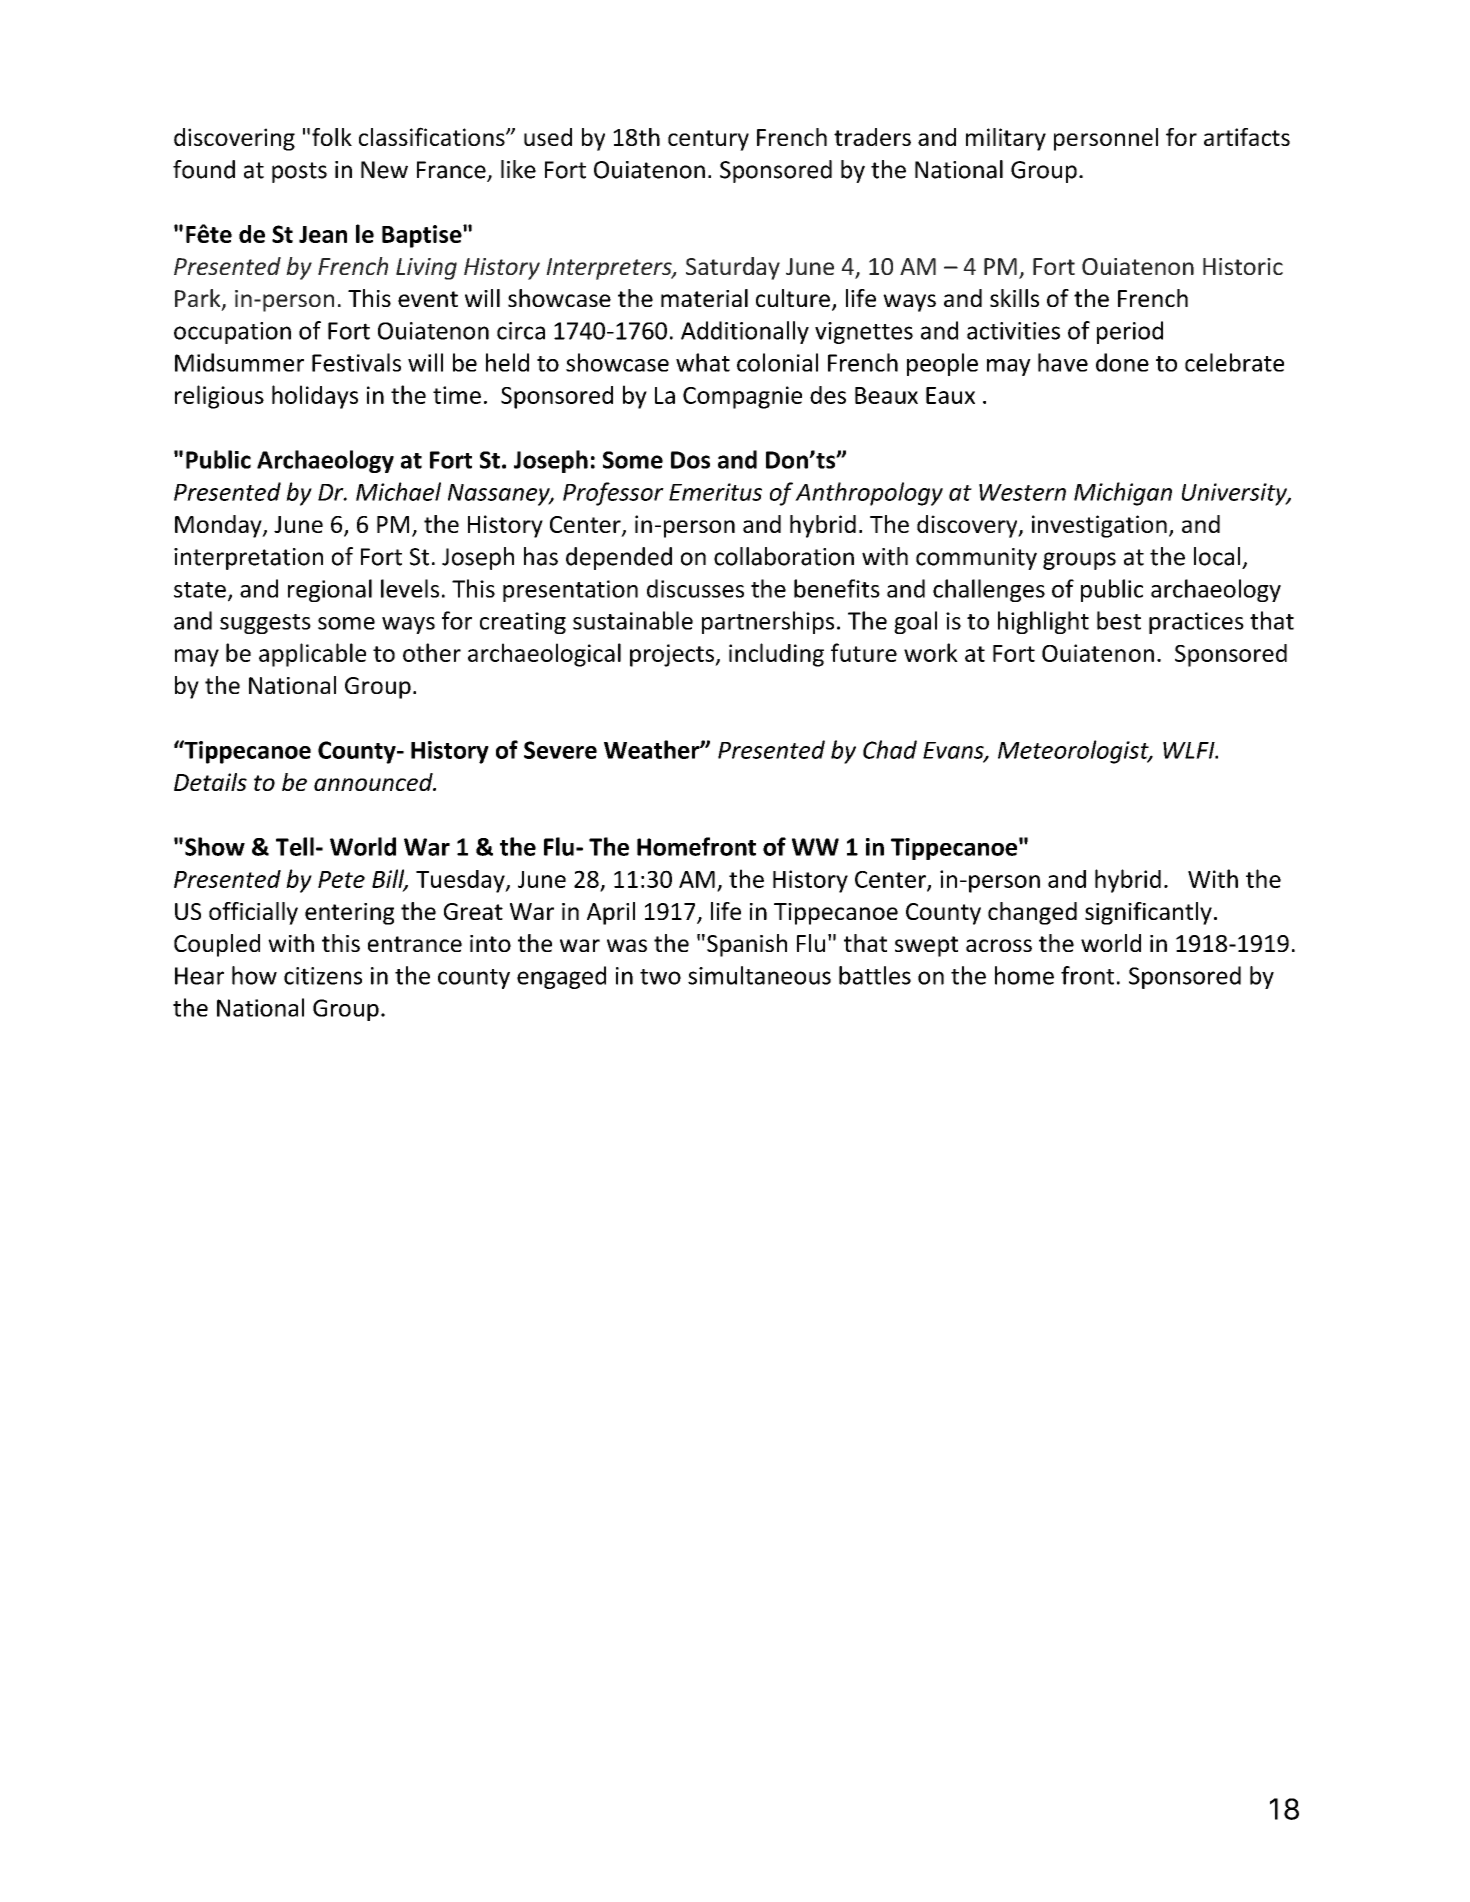 This screenshot has height=1902, width=1470. Describe the element at coordinates (560, 750) in the screenshot. I see `Severe` at that location.
